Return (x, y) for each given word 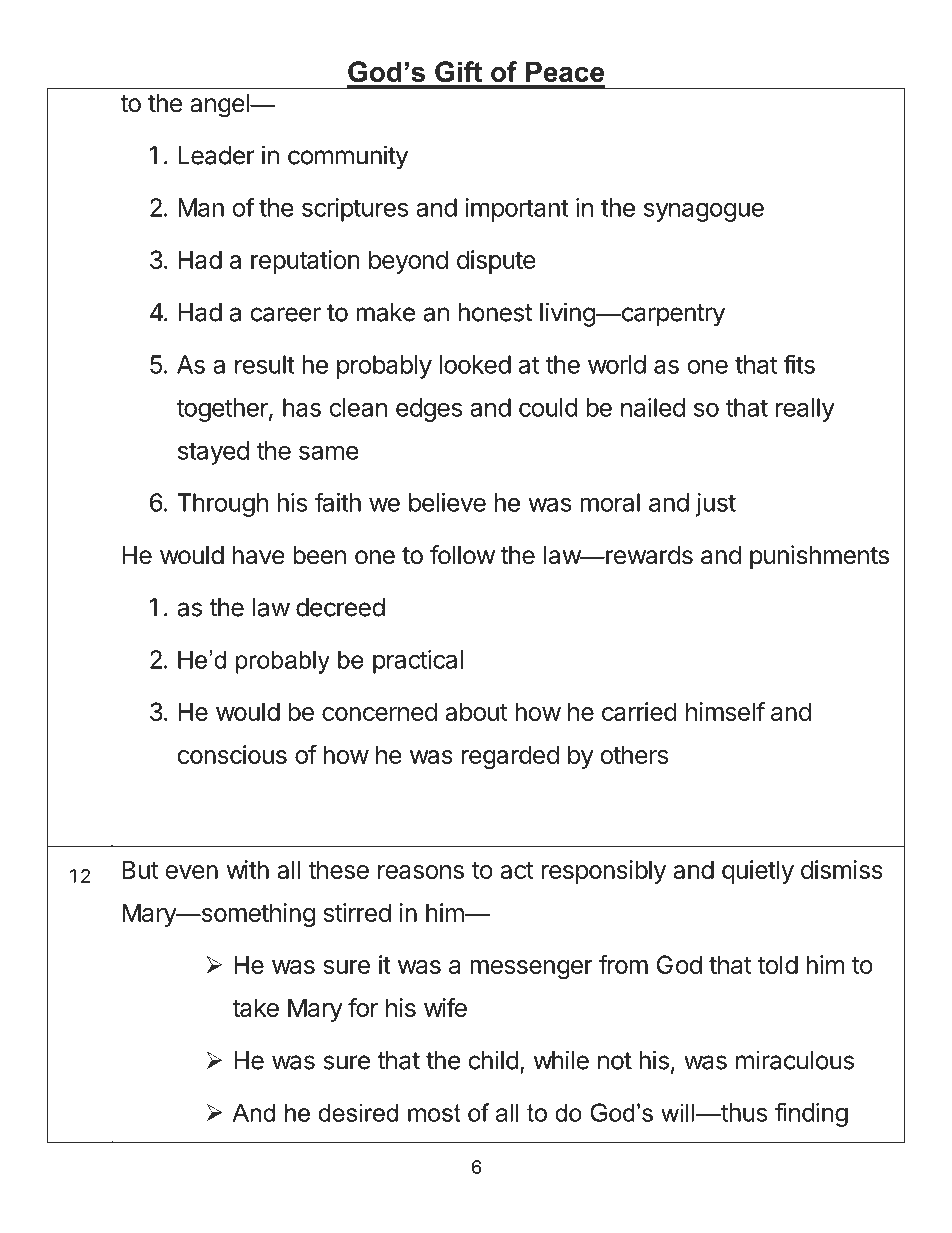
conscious (232, 754)
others (634, 754)
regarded (510, 757)
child (493, 1060)
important (517, 210)
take (255, 1007)
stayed (213, 453)
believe (447, 502)
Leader (216, 155)
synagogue (704, 212)
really (805, 410)
